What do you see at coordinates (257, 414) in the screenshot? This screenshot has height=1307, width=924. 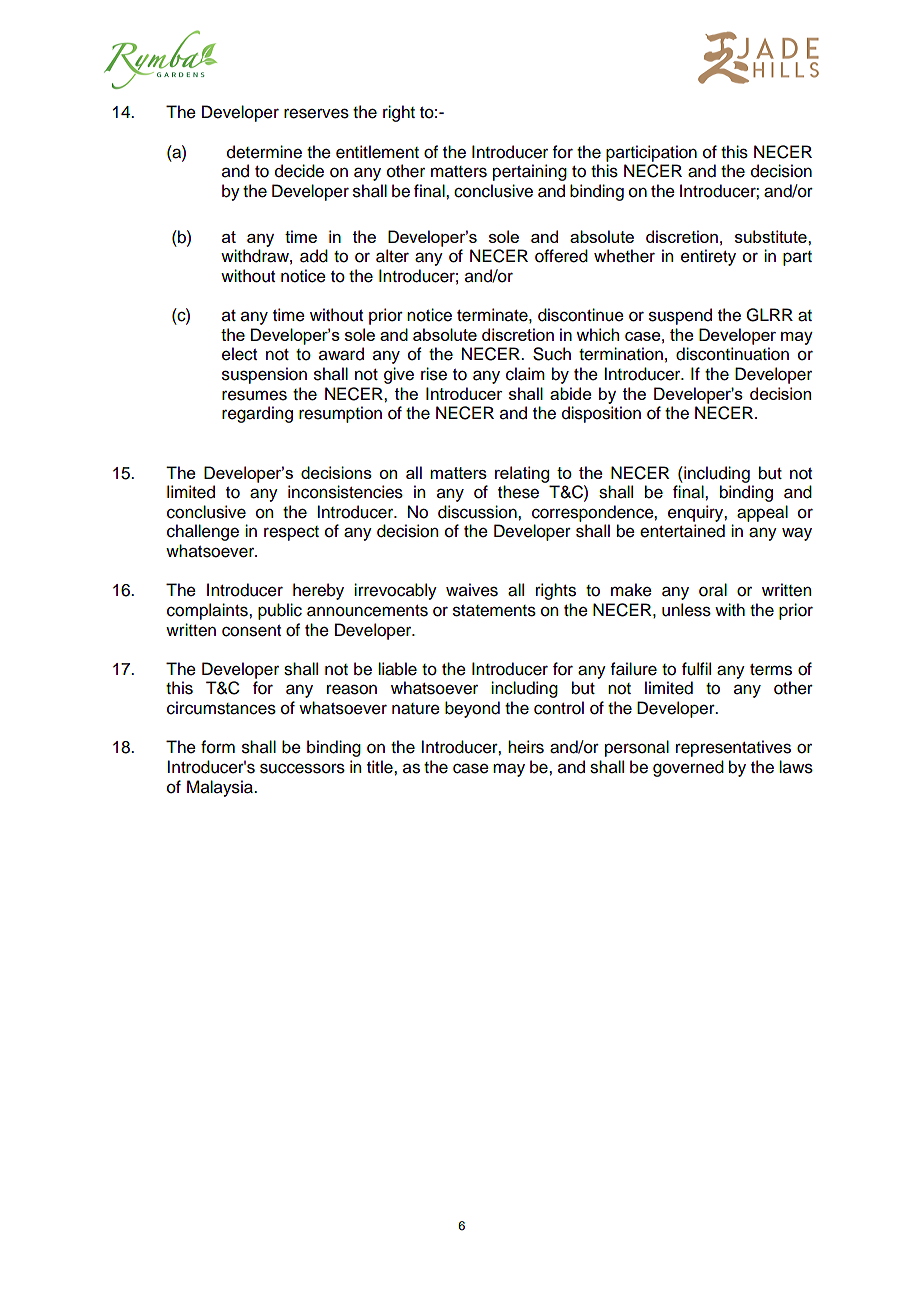 I see `regarding` at bounding box center [257, 414].
